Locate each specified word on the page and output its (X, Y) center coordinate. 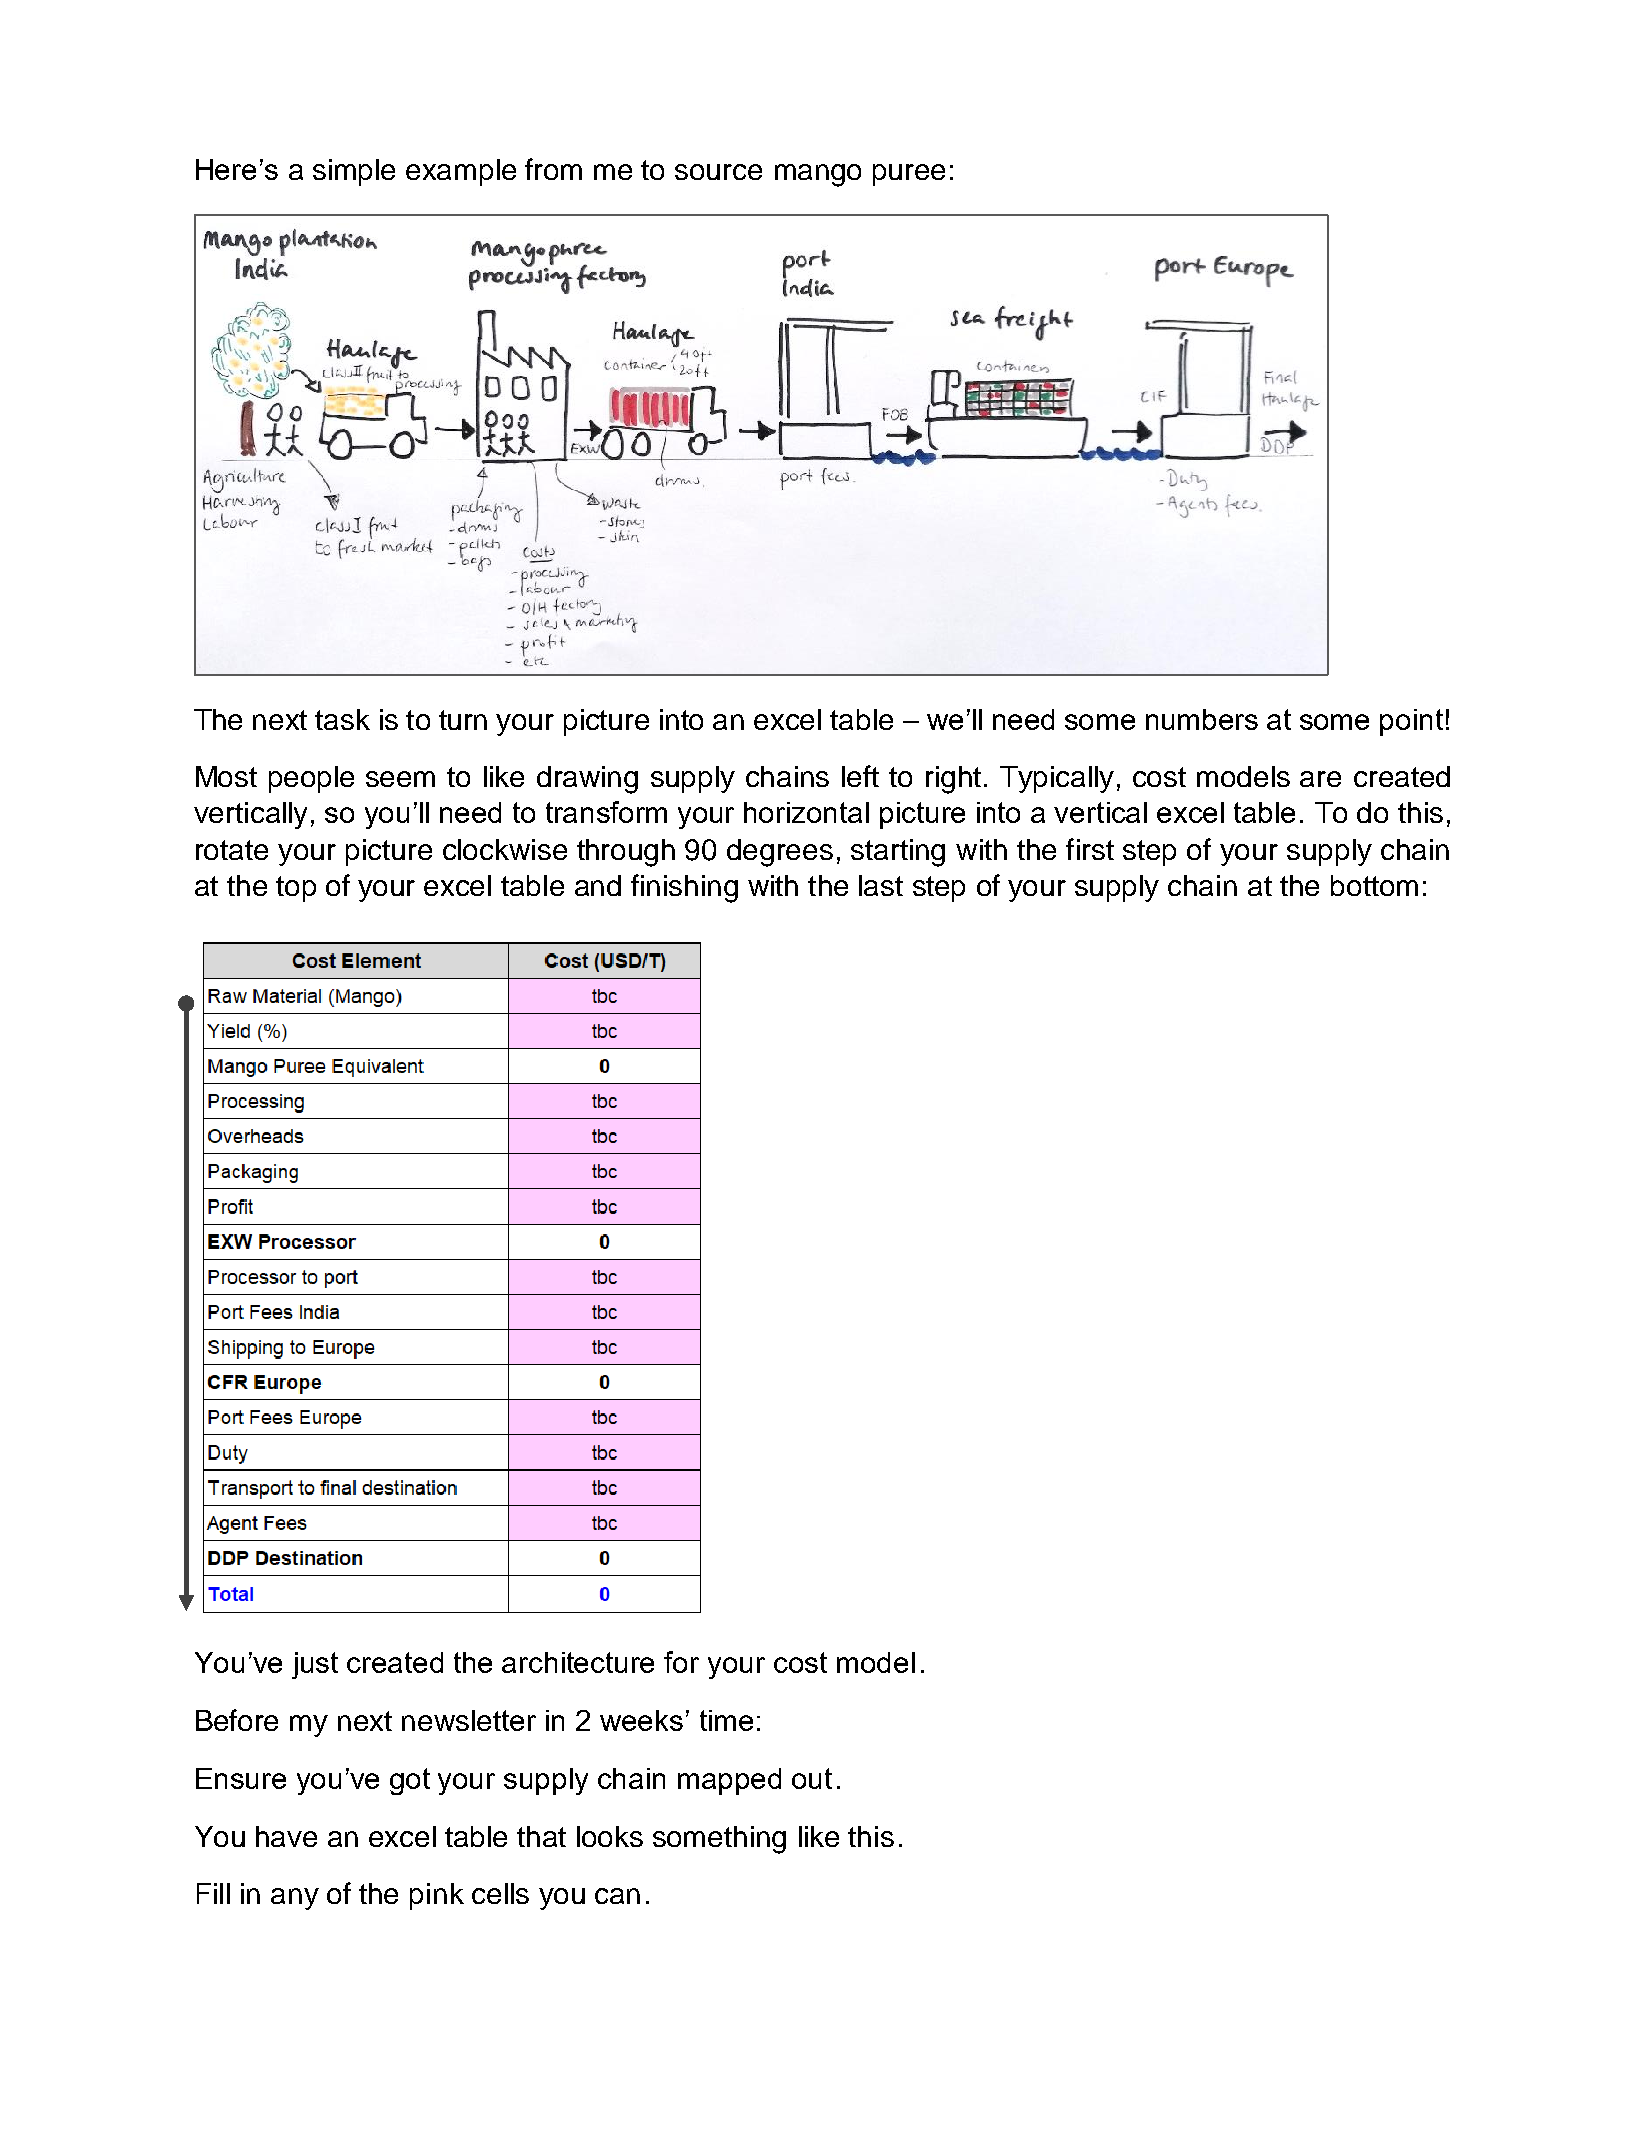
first (1090, 849)
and (598, 885)
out (812, 1778)
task (342, 719)
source (718, 172)
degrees (780, 853)
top (296, 889)
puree (909, 175)
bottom (1374, 885)
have (286, 1836)
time (726, 1720)
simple (354, 172)
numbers (1202, 719)
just (315, 1665)
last (881, 885)
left (860, 776)
